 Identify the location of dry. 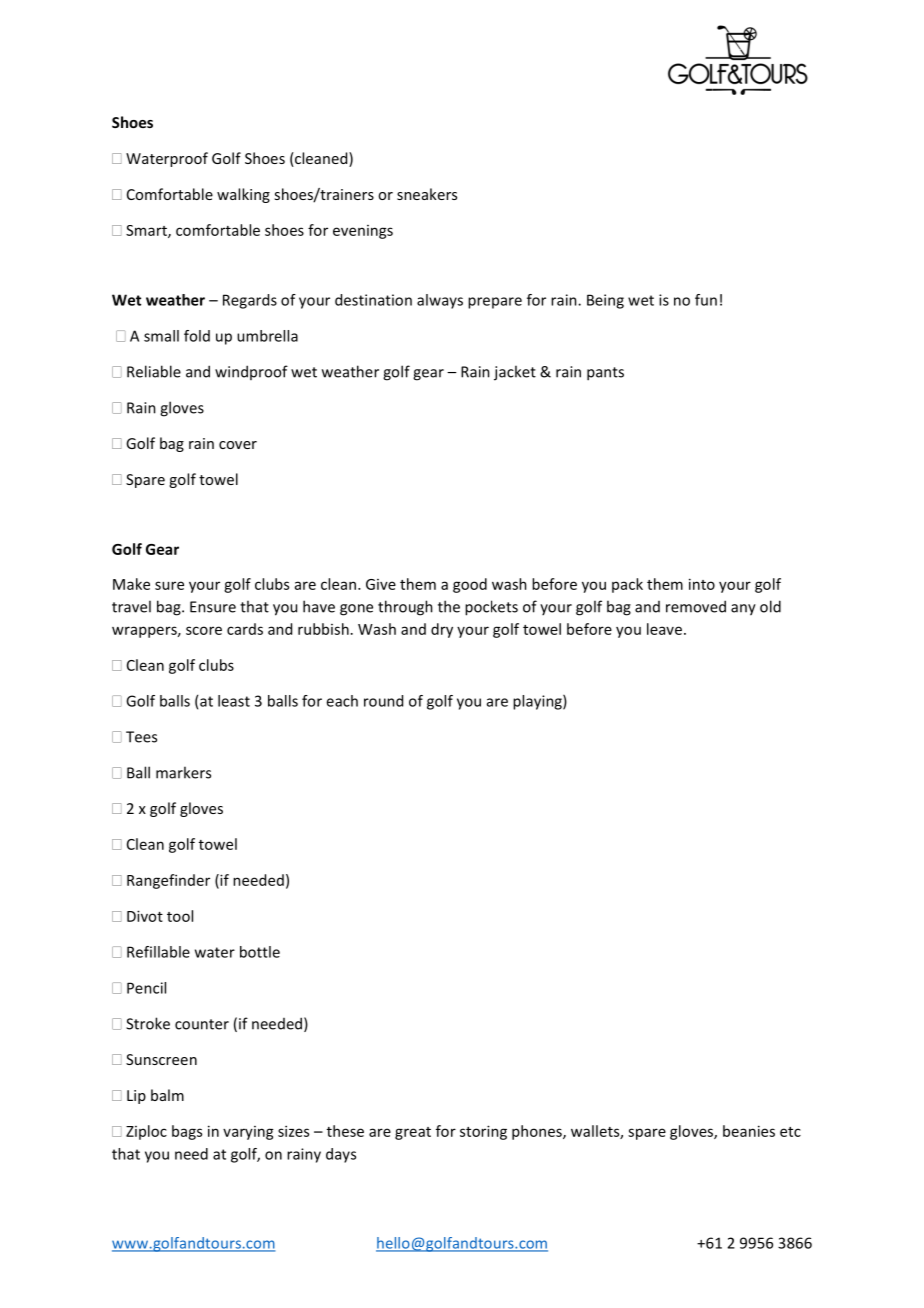
(442, 630).
